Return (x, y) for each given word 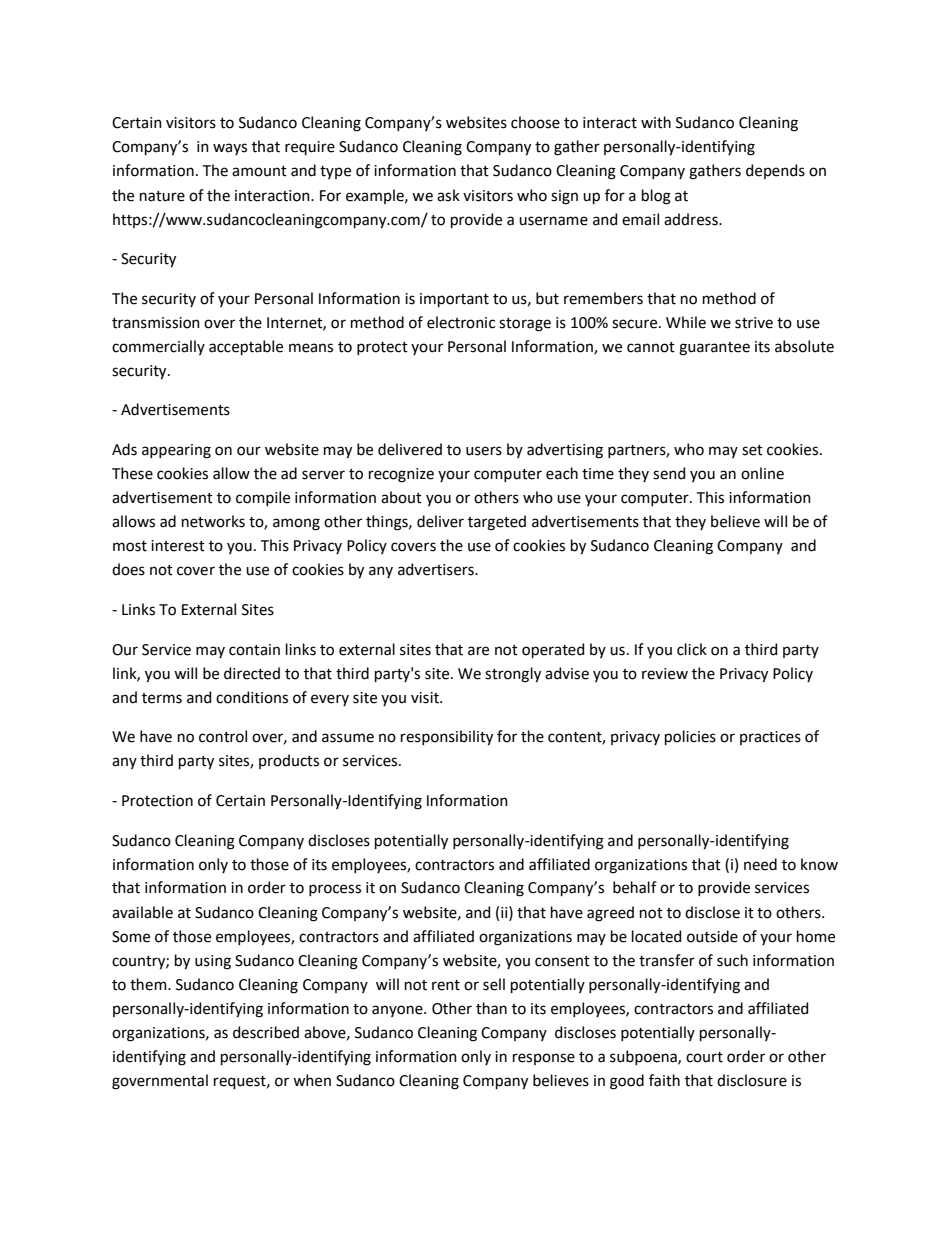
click (692, 649)
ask (448, 195)
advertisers (437, 569)
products (289, 761)
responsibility (447, 738)
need (760, 864)
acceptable (246, 347)
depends (775, 171)
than (491, 1008)
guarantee (714, 349)
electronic (461, 322)
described (266, 1032)
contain (254, 650)
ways (230, 149)
